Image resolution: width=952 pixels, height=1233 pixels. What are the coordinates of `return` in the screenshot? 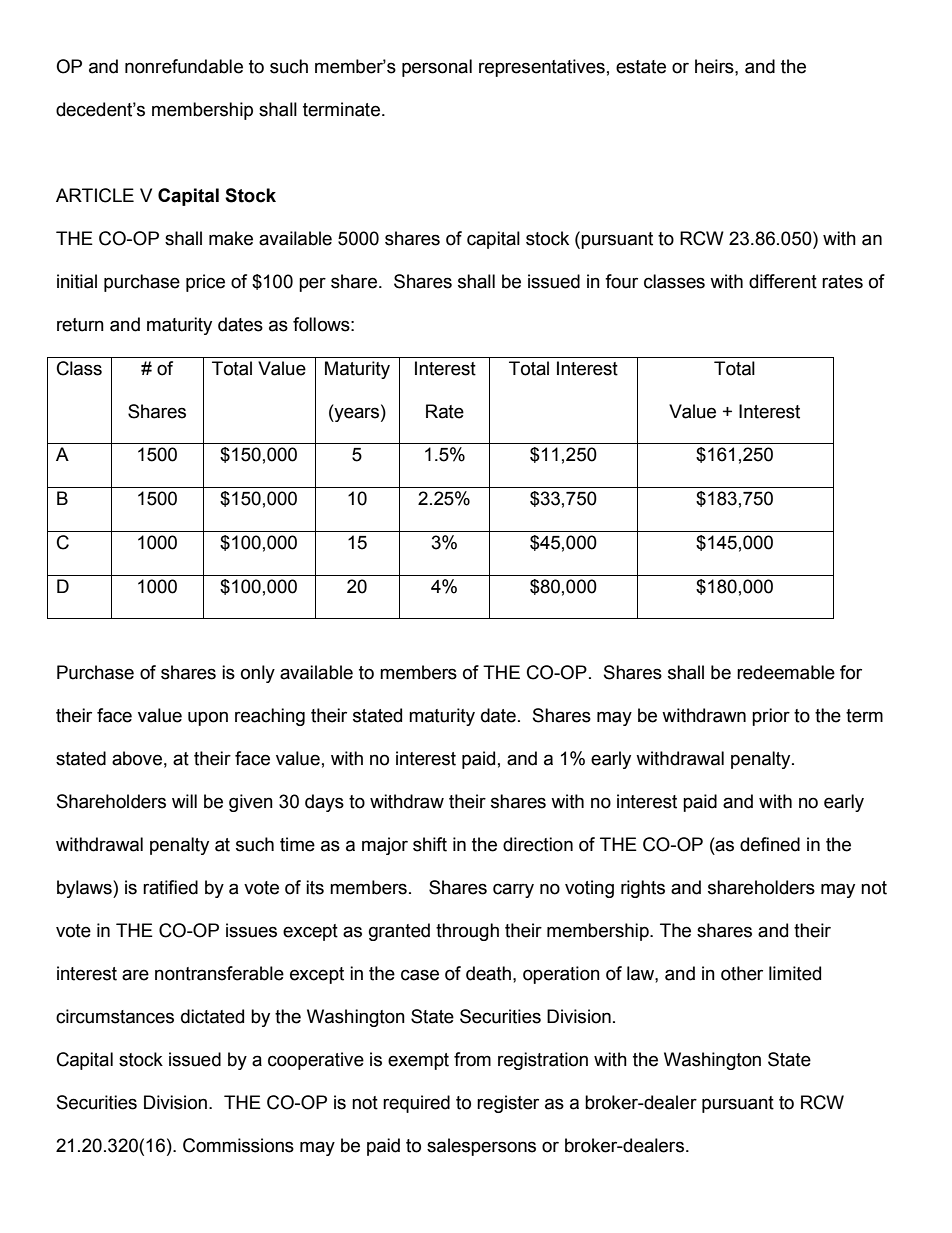 It's located at (80, 325).
